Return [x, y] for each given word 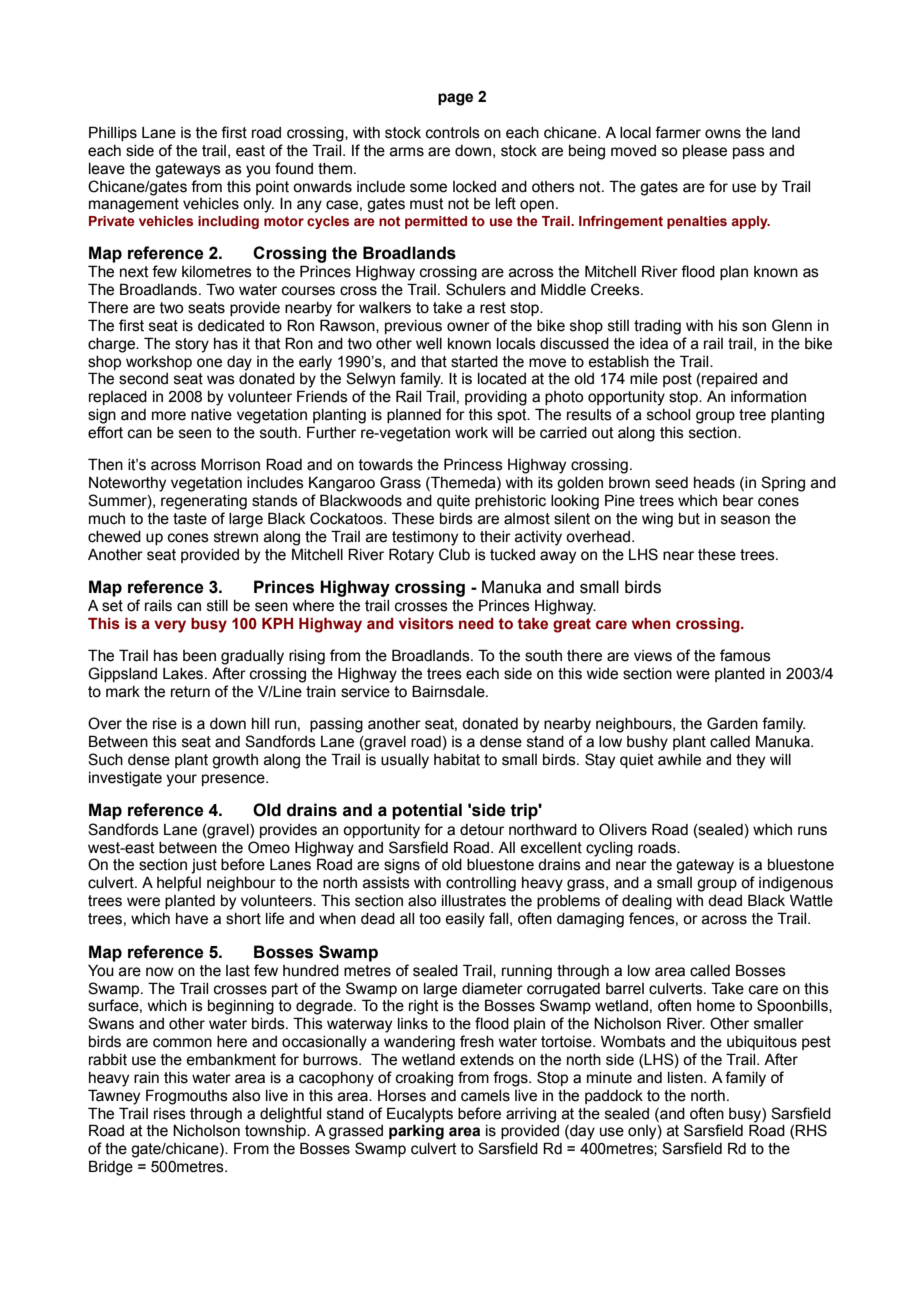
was [221, 380]
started [474, 362]
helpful [179, 883]
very [170, 626]
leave [107, 169]
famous [745, 655]
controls [453, 133]
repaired [728, 380]
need [476, 624]
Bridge [111, 1168]
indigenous [796, 884]
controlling [481, 884]
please [705, 152]
